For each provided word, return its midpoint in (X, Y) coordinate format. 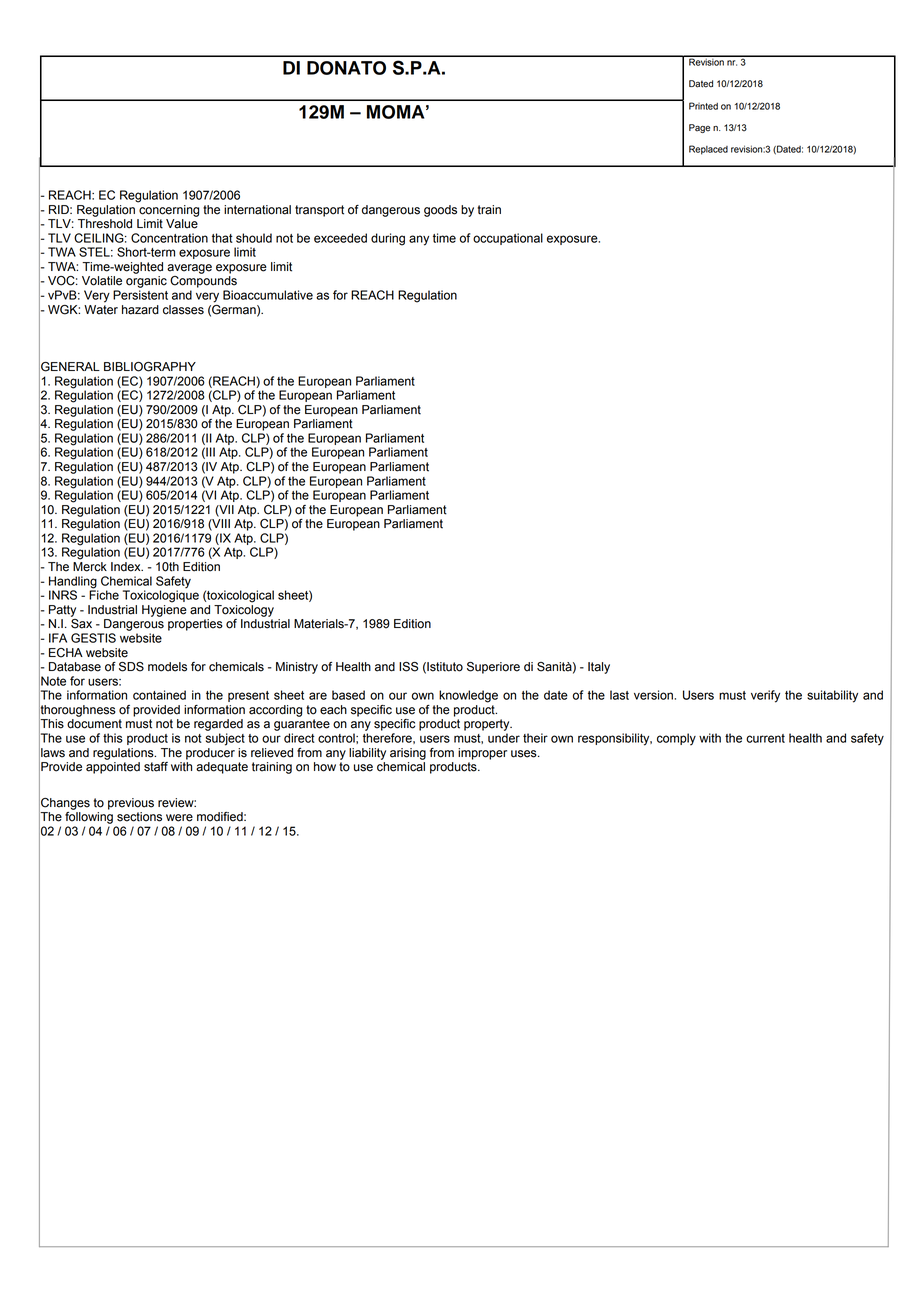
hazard (140, 310)
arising (408, 754)
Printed (703, 106)
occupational (508, 239)
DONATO (346, 68)
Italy (599, 668)
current (765, 738)
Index (127, 567)
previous (131, 804)
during (388, 239)
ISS (408, 667)
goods (440, 211)
